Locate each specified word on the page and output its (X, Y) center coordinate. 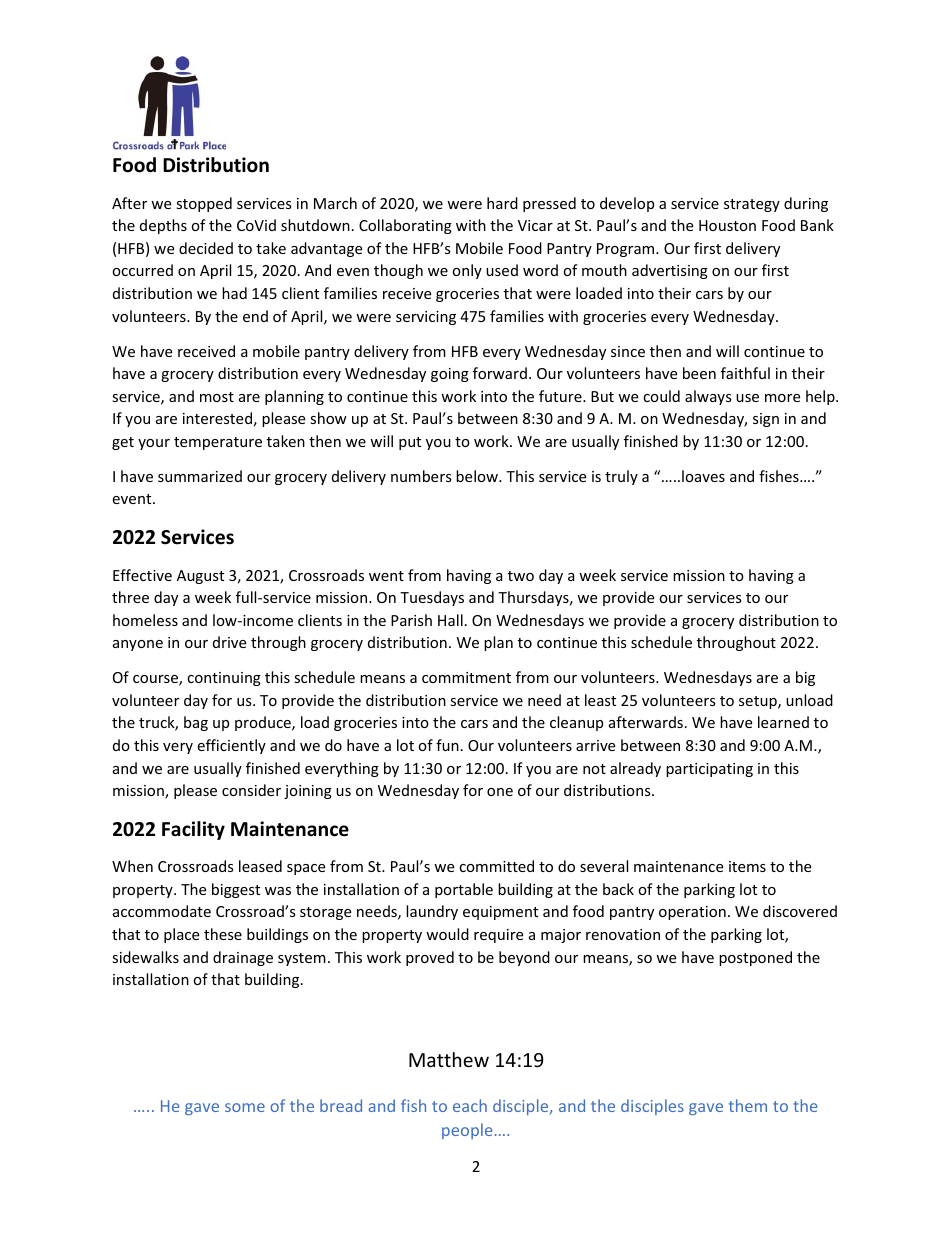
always (708, 397)
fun (447, 745)
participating (709, 770)
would (447, 934)
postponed (755, 958)
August (200, 577)
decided (206, 248)
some (245, 1107)
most (217, 397)
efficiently (231, 746)
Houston (727, 225)
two (521, 576)
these (223, 934)
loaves (703, 476)
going (450, 375)
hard (502, 203)
